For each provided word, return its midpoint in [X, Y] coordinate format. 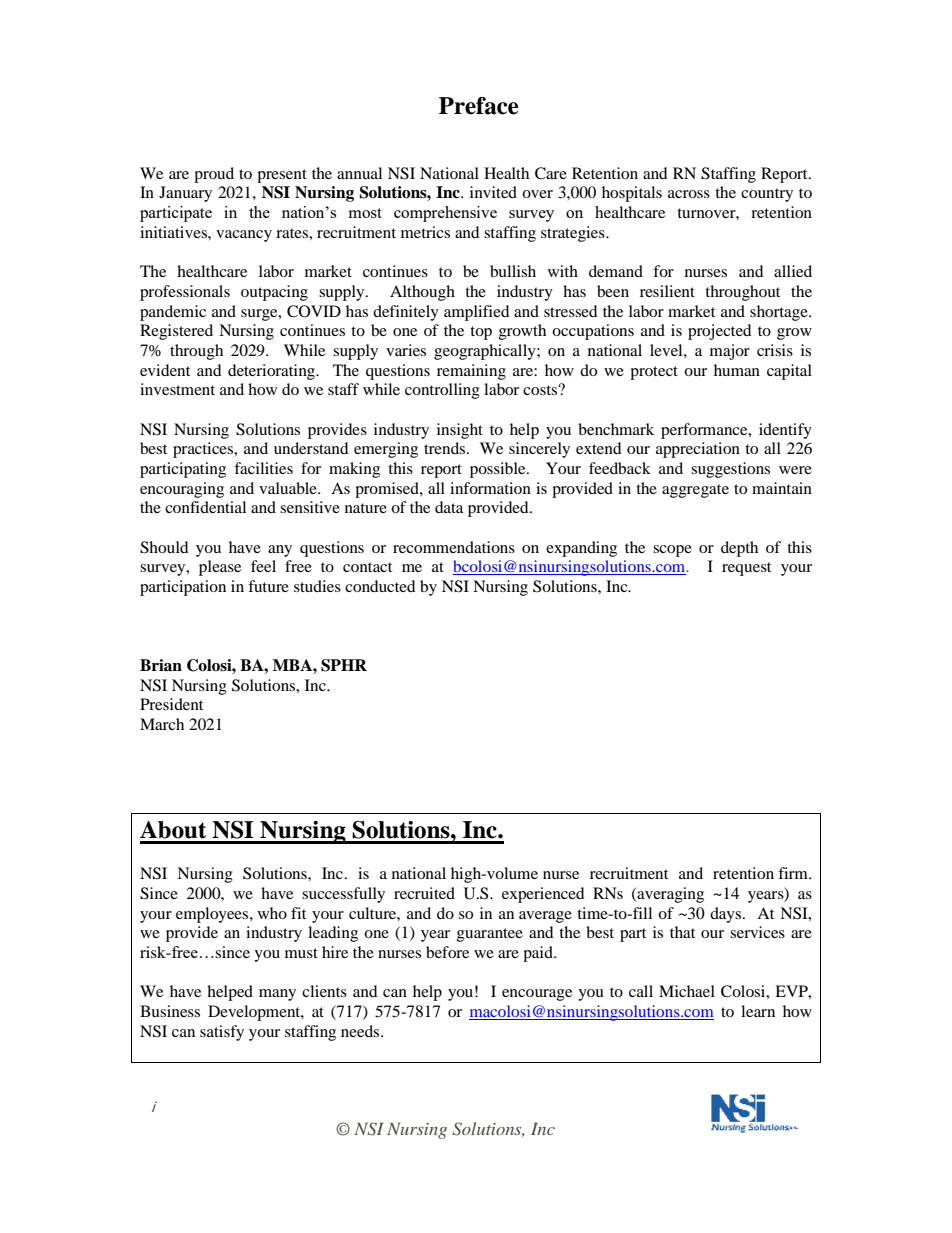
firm [794, 873]
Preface [479, 106]
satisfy [222, 1033]
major [730, 352]
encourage [537, 995]
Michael [687, 991]
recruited [424, 893]
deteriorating [272, 372]
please [220, 568]
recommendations [454, 547]
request [746, 569]
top [481, 333]
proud [214, 175]
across [689, 194]
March [162, 724]
